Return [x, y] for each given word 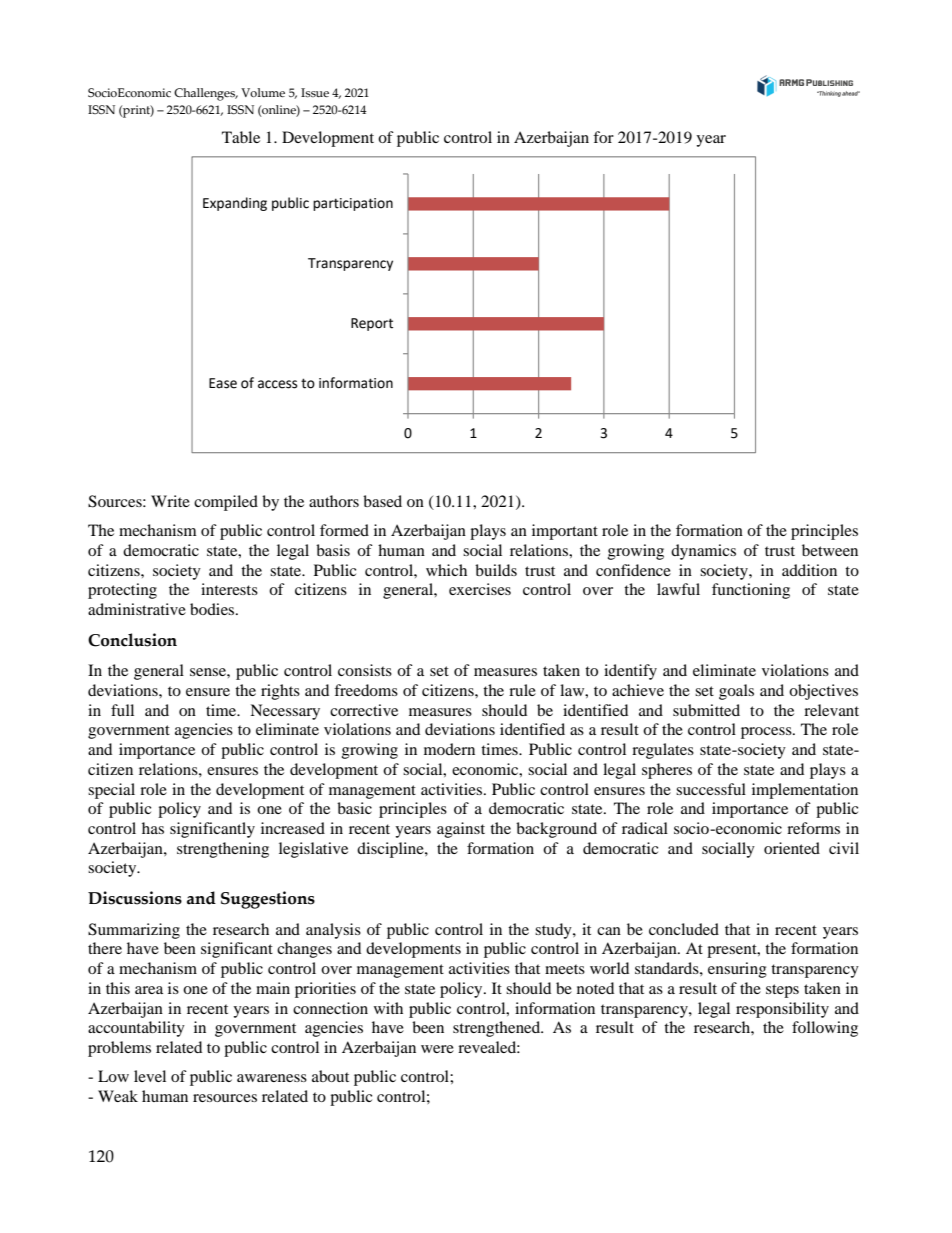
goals [736, 692]
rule [522, 690]
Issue [315, 92]
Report [372, 324]
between [830, 550]
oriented [792, 848]
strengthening [223, 850]
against [461, 830]
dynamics [703, 552]
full [122, 710]
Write [170, 501]
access [277, 384]
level [150, 1076]
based [382, 501]
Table [241, 137]
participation [353, 204]
